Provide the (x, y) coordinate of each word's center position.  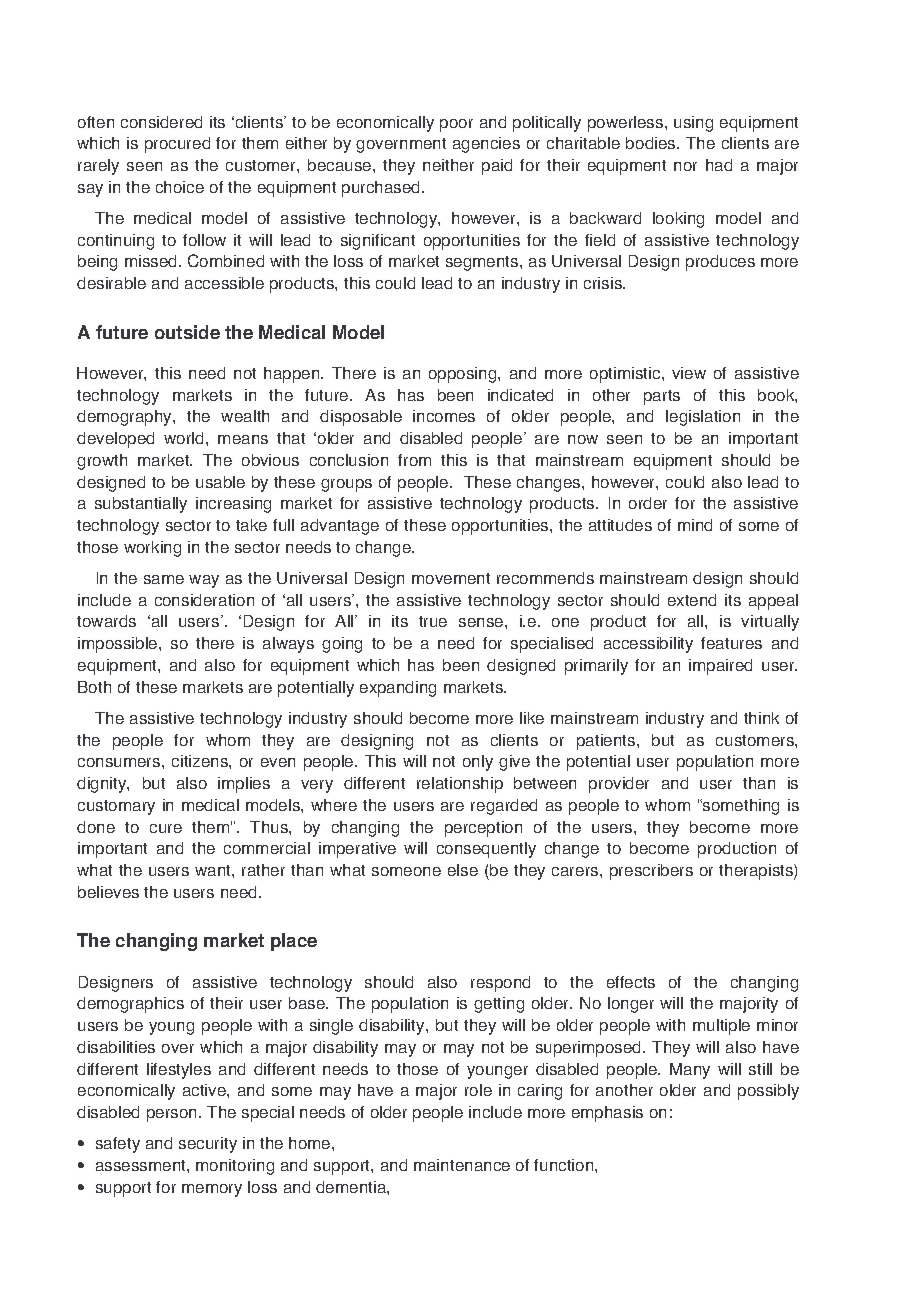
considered (161, 122)
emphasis (607, 1114)
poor (456, 125)
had (719, 165)
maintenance (462, 1165)
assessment (142, 1165)
